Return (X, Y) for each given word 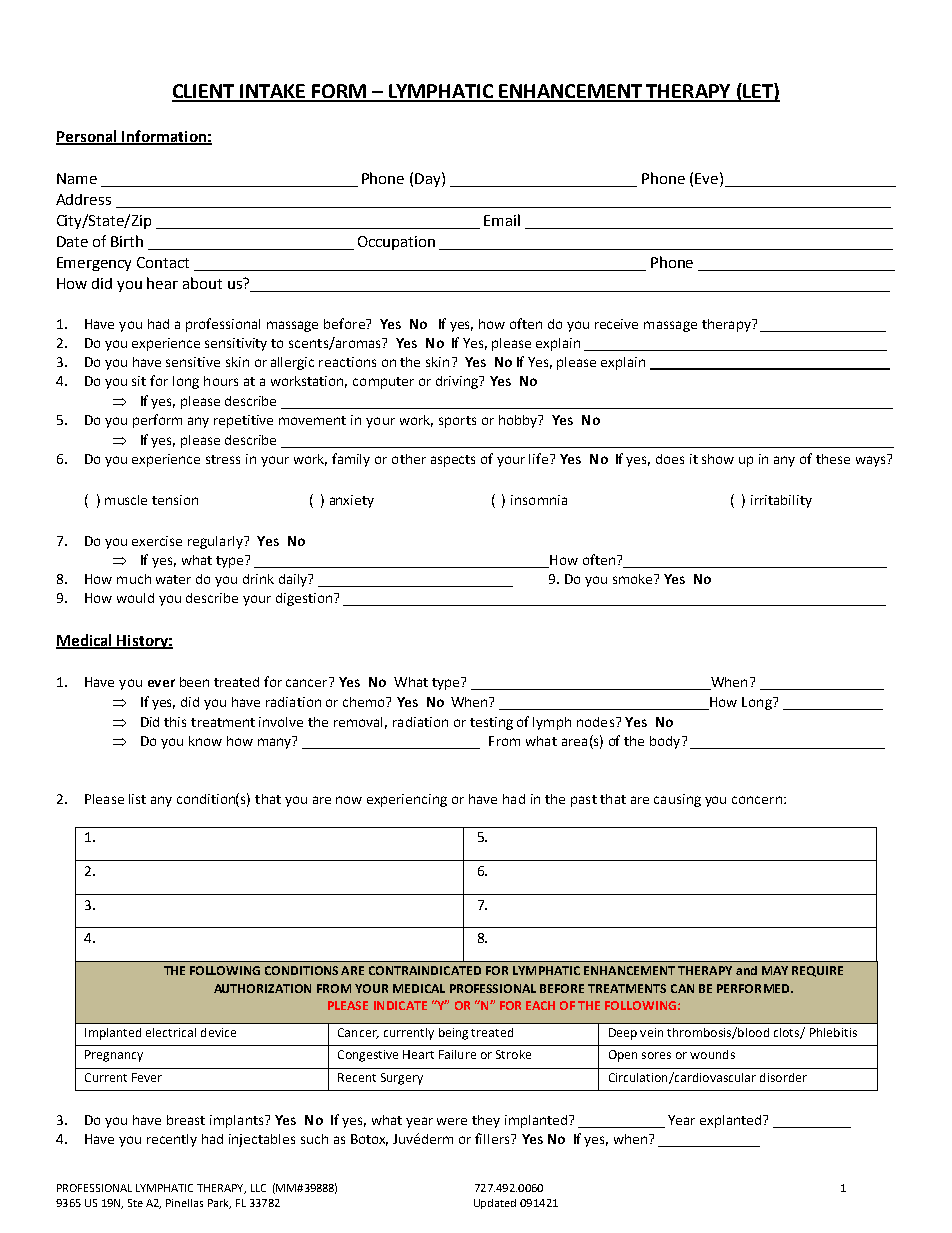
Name (77, 178)
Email (502, 220)
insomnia (539, 500)
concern (757, 800)
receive (616, 324)
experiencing (407, 800)
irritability (781, 501)
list (137, 799)
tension (175, 500)
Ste (135, 1203)
